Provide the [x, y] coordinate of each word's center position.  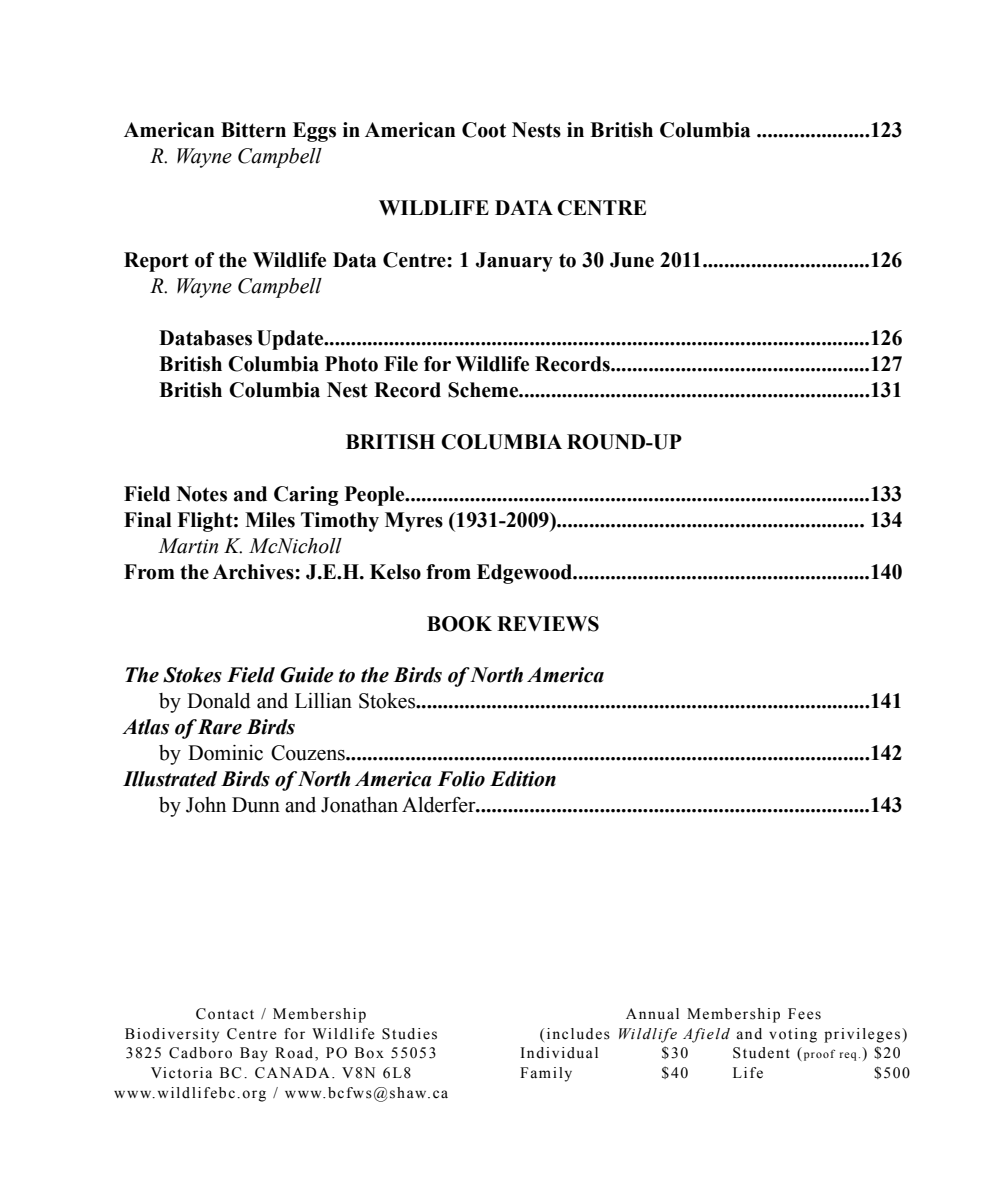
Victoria [181, 1073]
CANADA [292, 1073]
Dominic [225, 753]
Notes [202, 494]
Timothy [340, 522]
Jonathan [359, 805]
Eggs [314, 132]
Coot [484, 130]
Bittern [253, 130]
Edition [523, 779]
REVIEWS [548, 624]
